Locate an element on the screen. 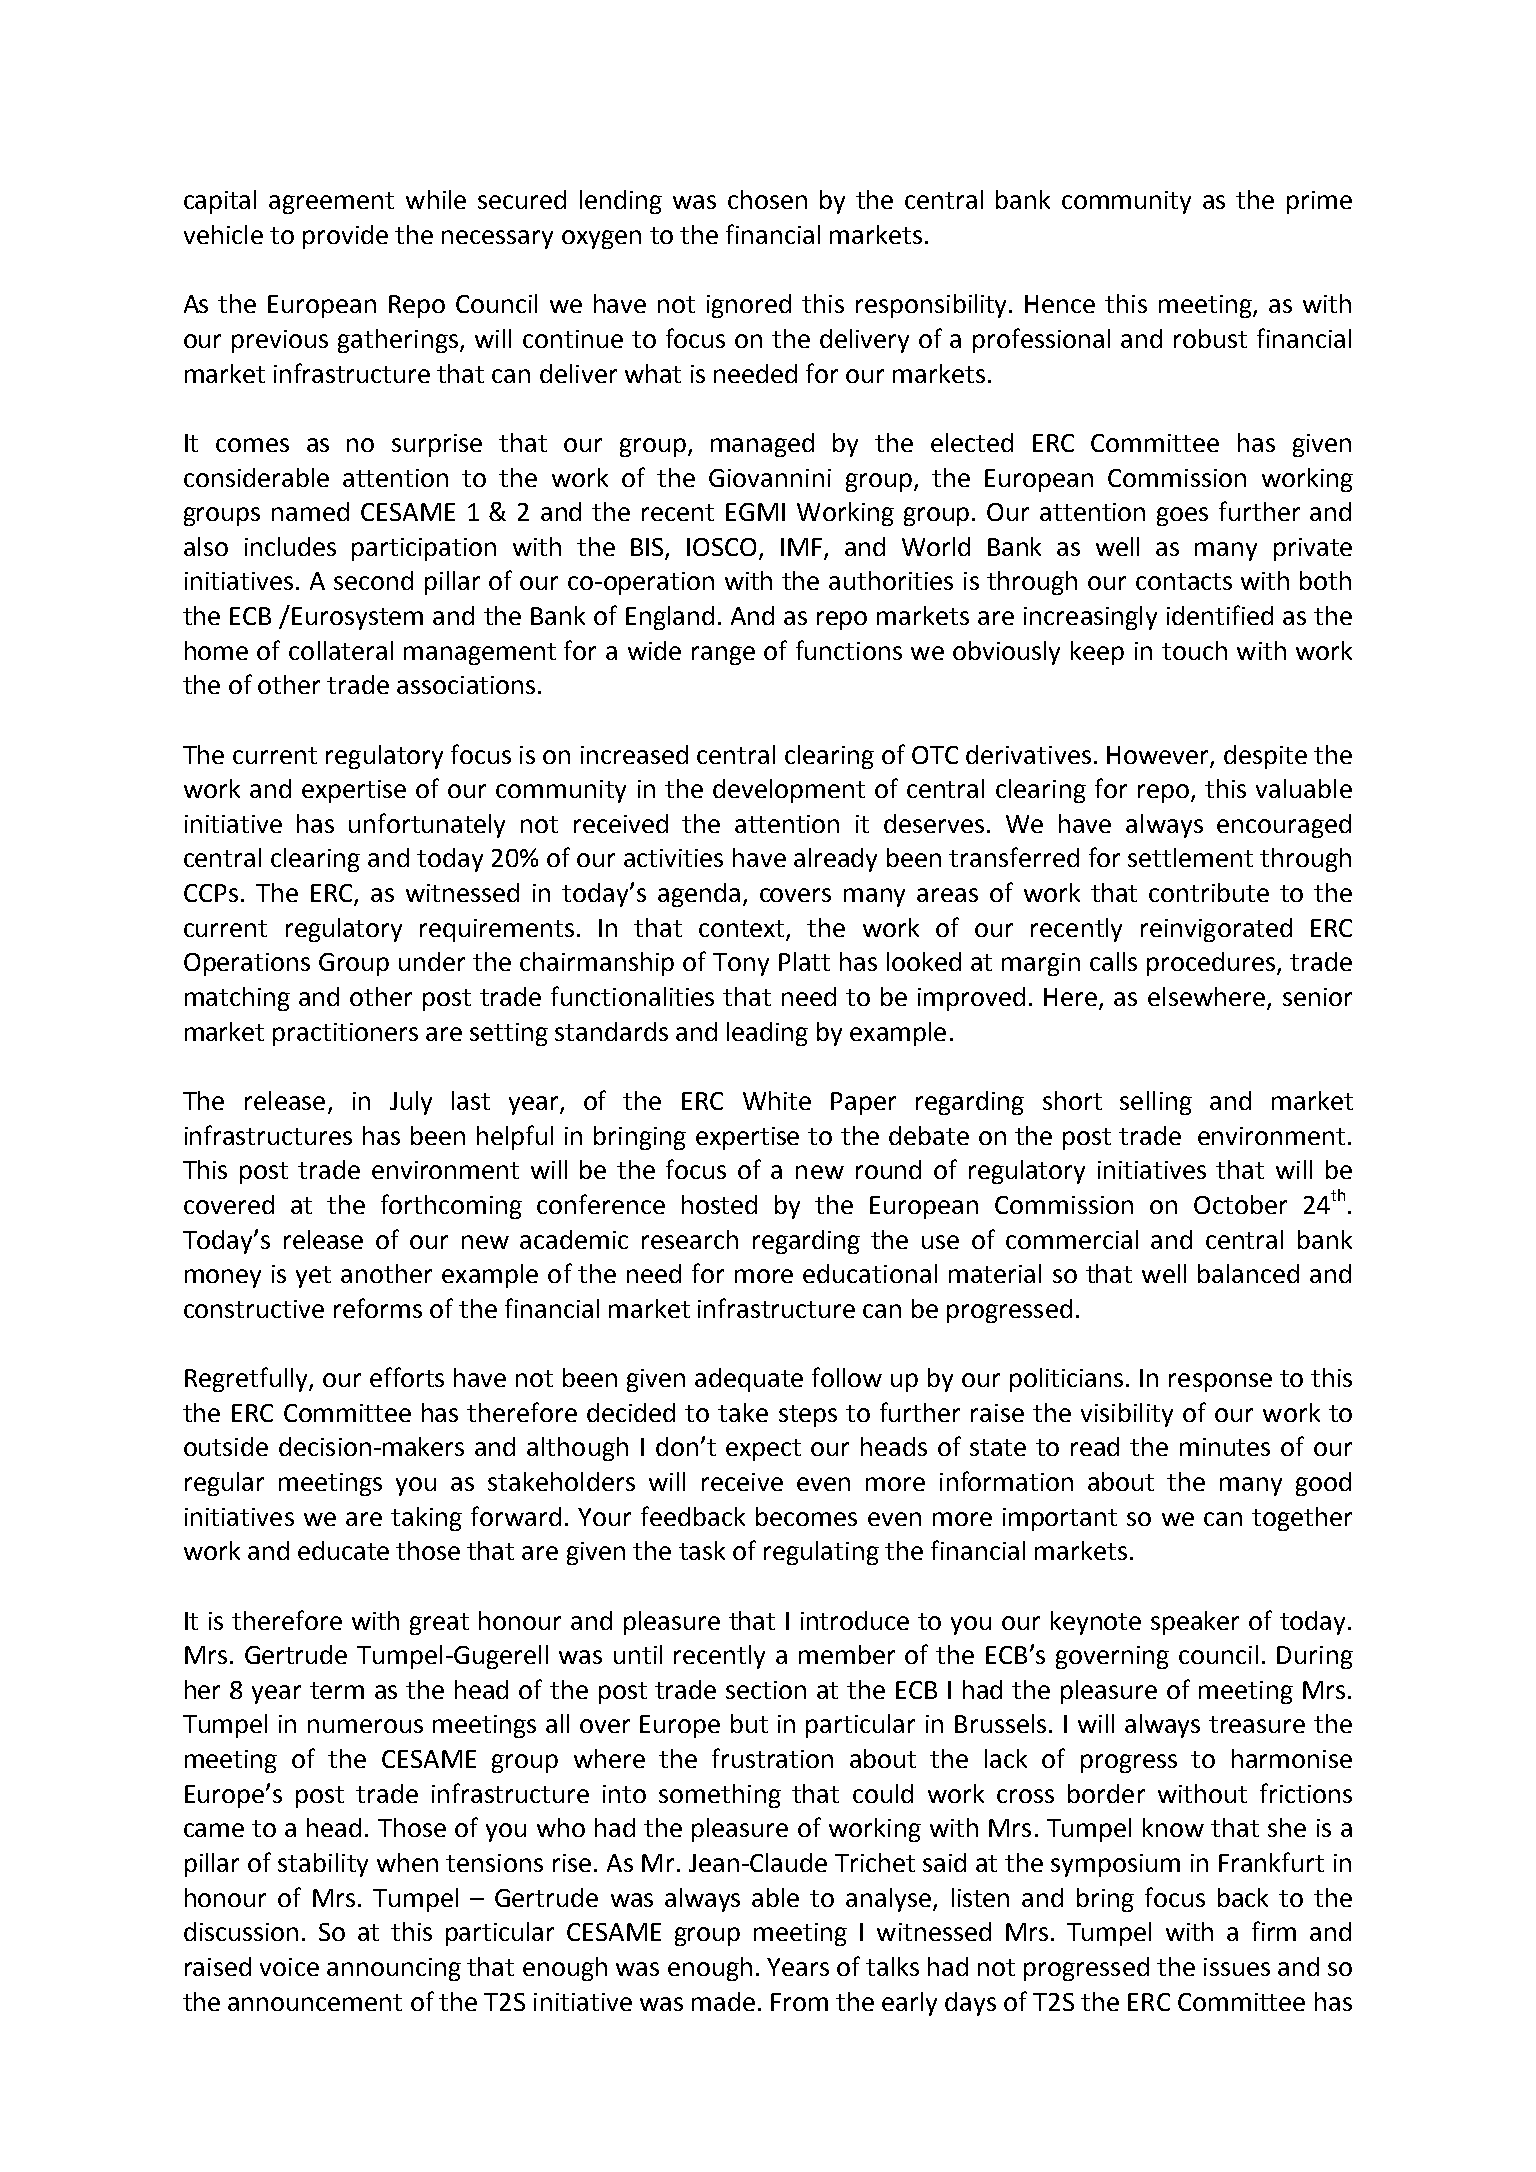 The image size is (1536, 2172). robust is located at coordinates (1210, 338).
